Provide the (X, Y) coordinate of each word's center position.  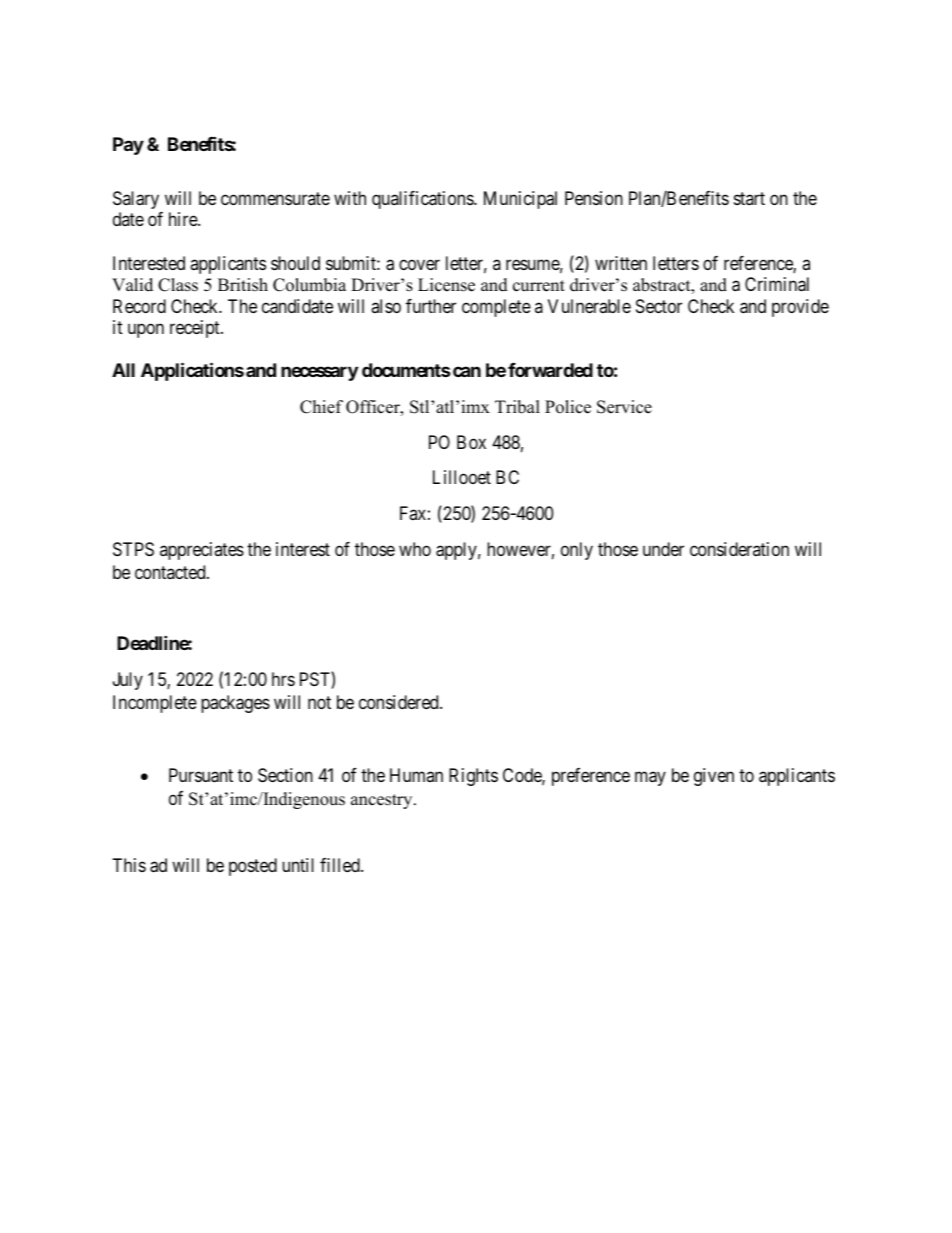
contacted (171, 572)
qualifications (423, 200)
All (123, 370)
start (749, 198)
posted (253, 867)
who (415, 549)
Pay (128, 146)
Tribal (517, 407)
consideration (739, 549)
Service (624, 407)
